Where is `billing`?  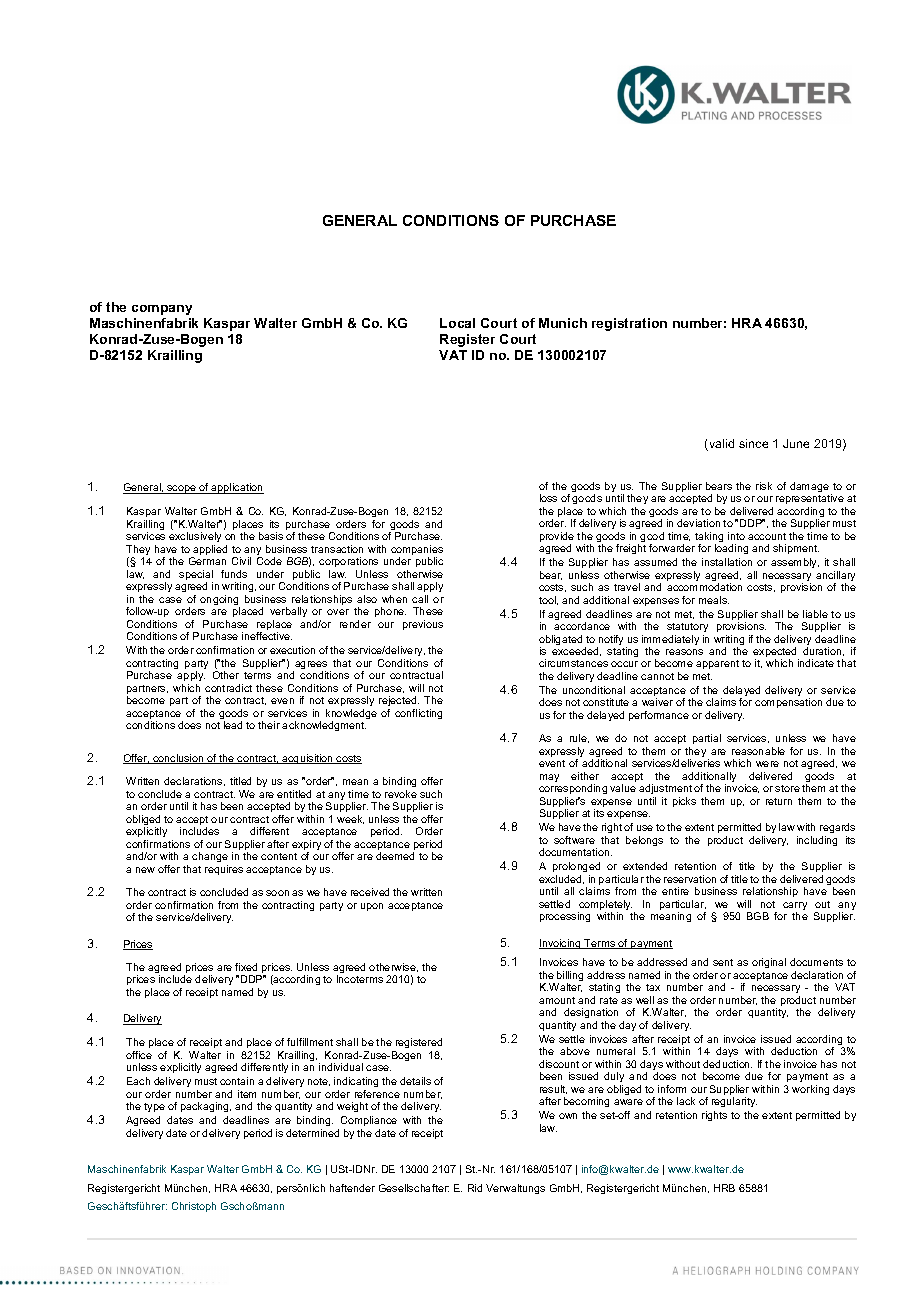 billing is located at coordinates (570, 977).
